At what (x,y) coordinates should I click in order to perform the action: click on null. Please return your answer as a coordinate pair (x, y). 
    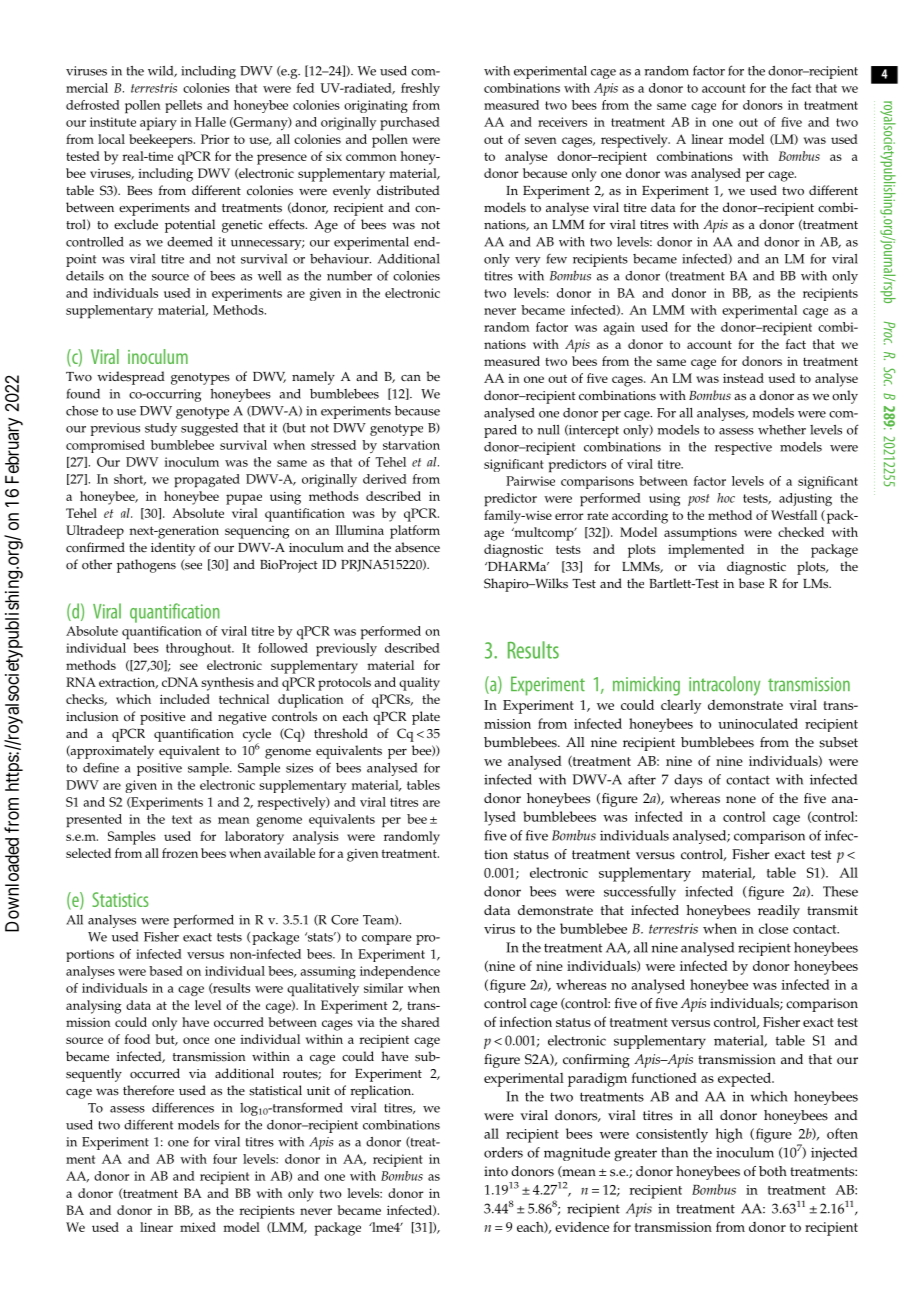
    Looking at the image, I should click on (548, 430).
